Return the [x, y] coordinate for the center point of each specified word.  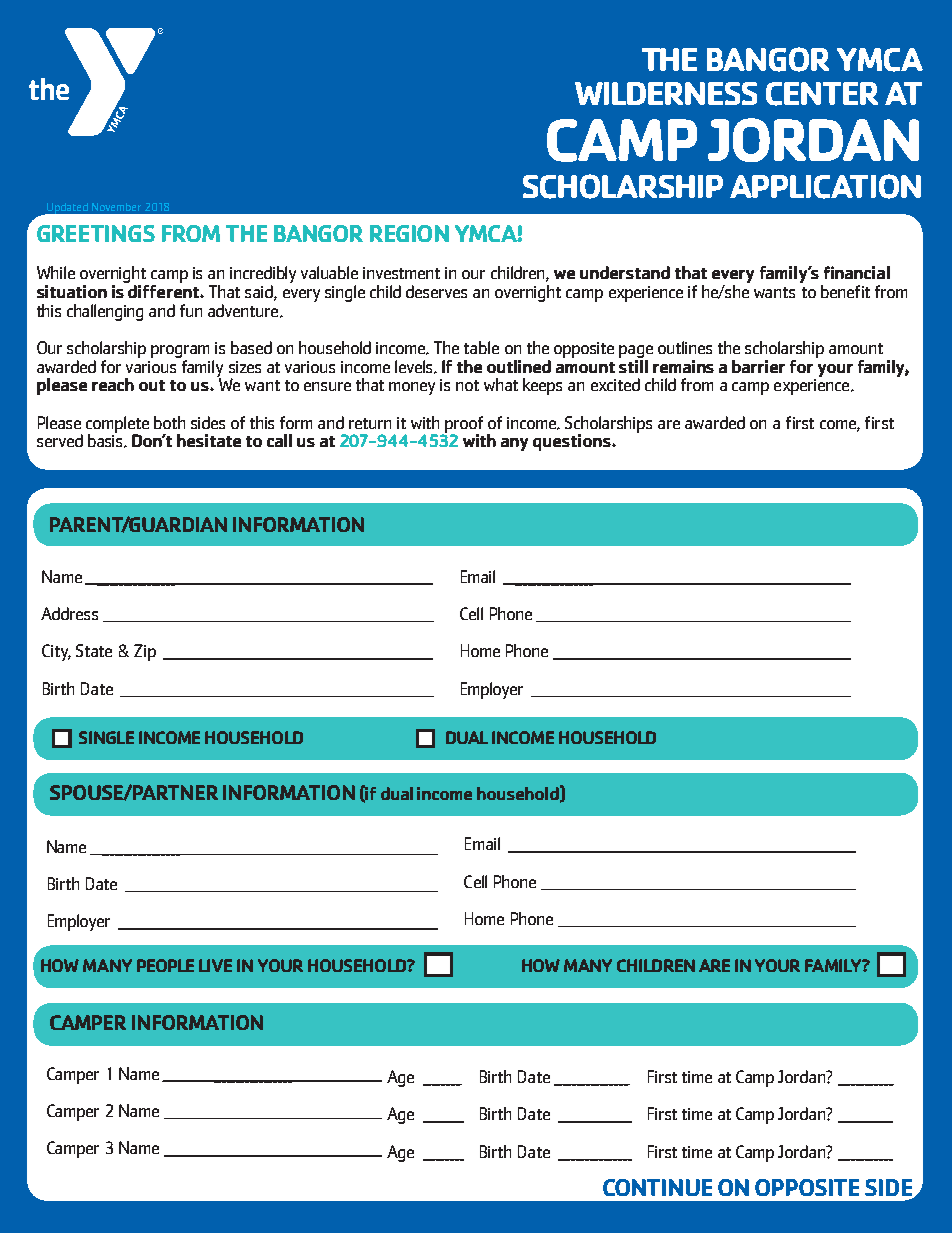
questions [573, 442]
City [56, 652]
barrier [758, 366]
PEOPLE [165, 965]
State [94, 650]
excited [615, 384]
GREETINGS [96, 233]
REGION [409, 233]
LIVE [215, 965]
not [467, 385]
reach [113, 384]
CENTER [822, 94]
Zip [145, 652]
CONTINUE [657, 1187]
